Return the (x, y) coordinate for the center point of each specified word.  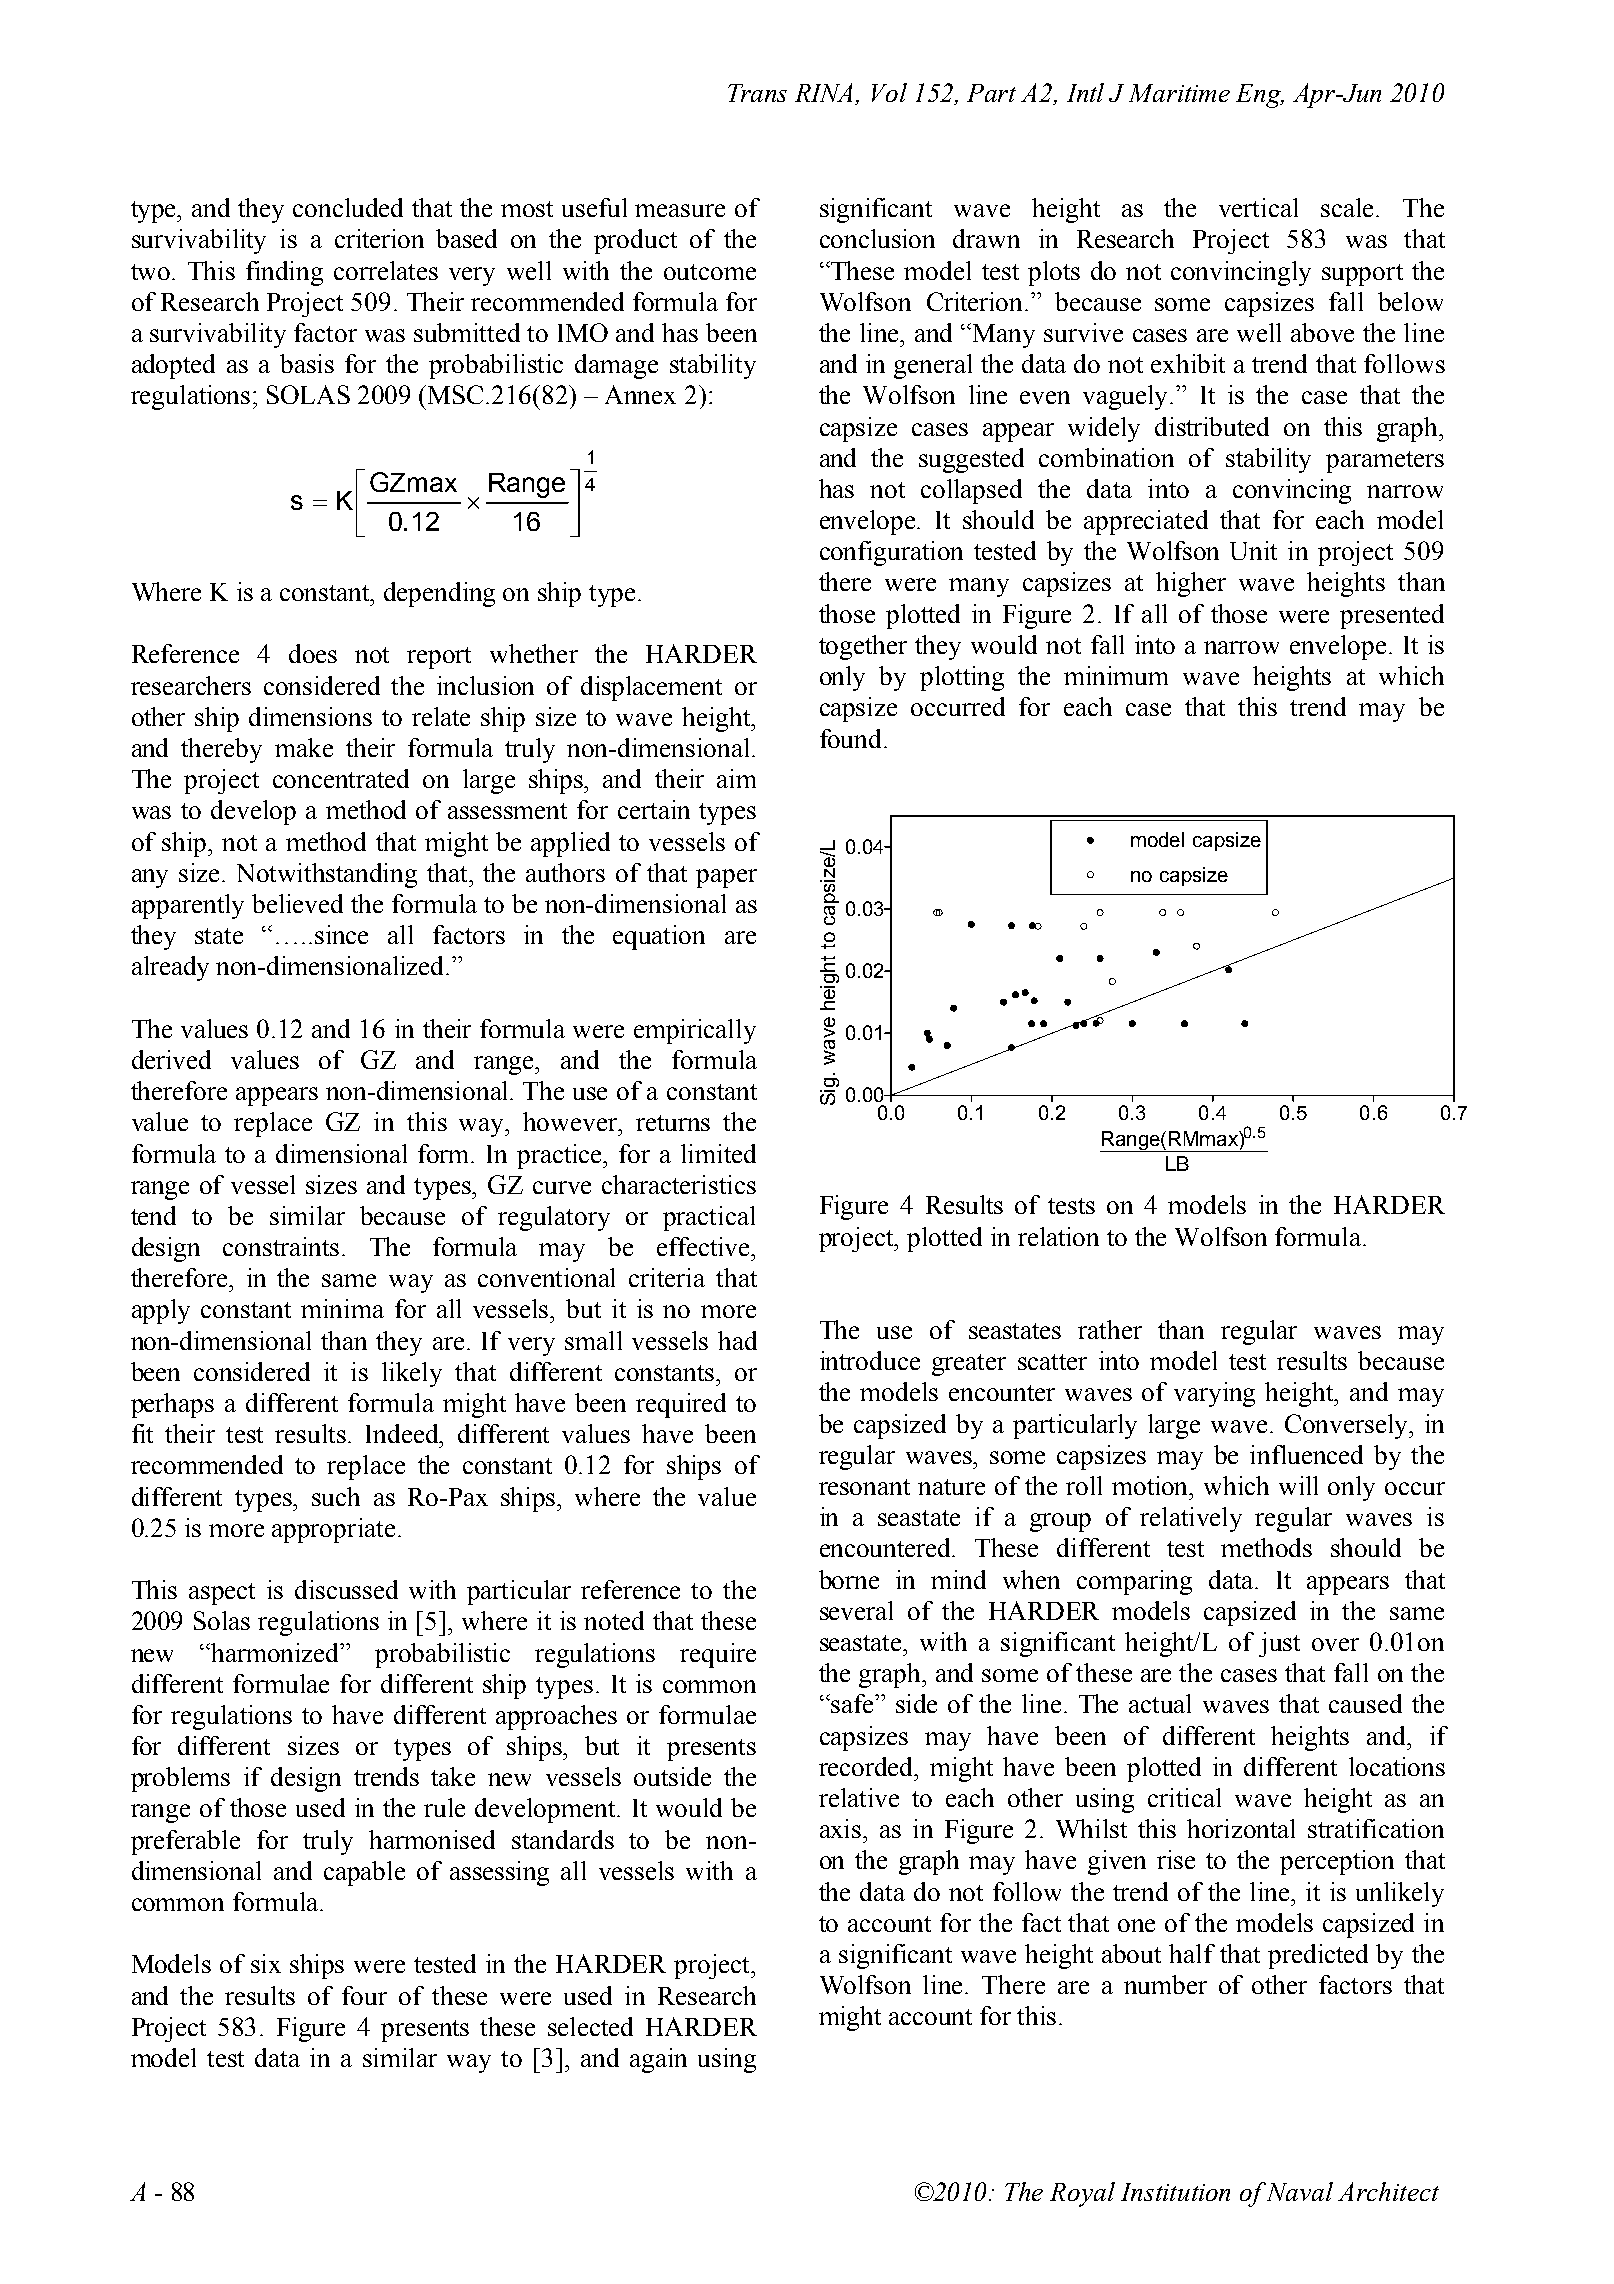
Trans (757, 93)
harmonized (276, 1652)
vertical (1258, 207)
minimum (1116, 675)
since (341, 934)
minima (342, 1308)
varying (1214, 1394)
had (737, 1340)
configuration (891, 553)
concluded (348, 207)
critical (1184, 1797)
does (313, 653)
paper (726, 878)
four (364, 1995)
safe (853, 1703)
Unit (1253, 550)
